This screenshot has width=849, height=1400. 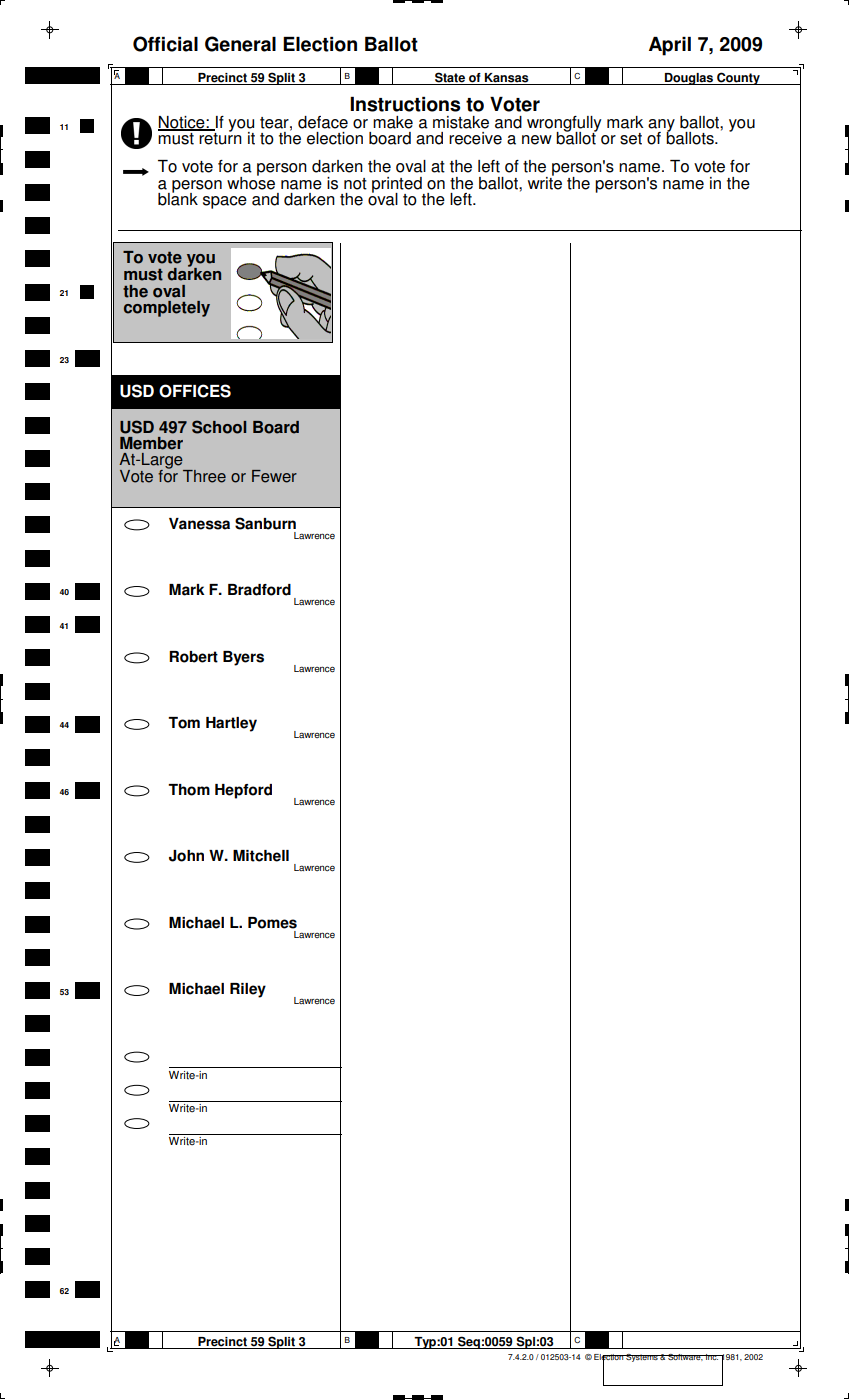 I want to click on Mitchell, so click(x=261, y=856).
